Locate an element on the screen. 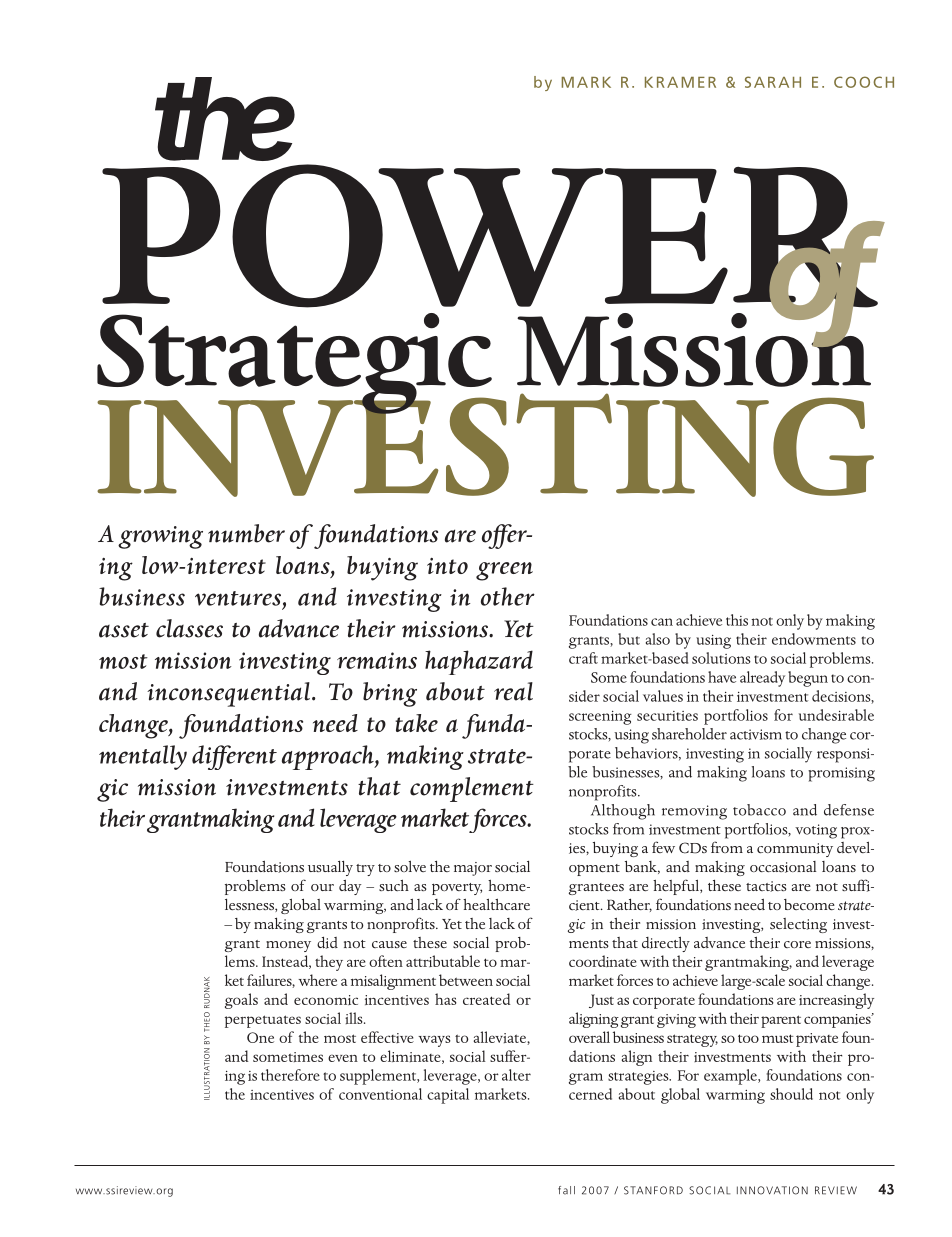 This screenshot has width=952, height=1237. SARAH is located at coordinates (773, 82).
